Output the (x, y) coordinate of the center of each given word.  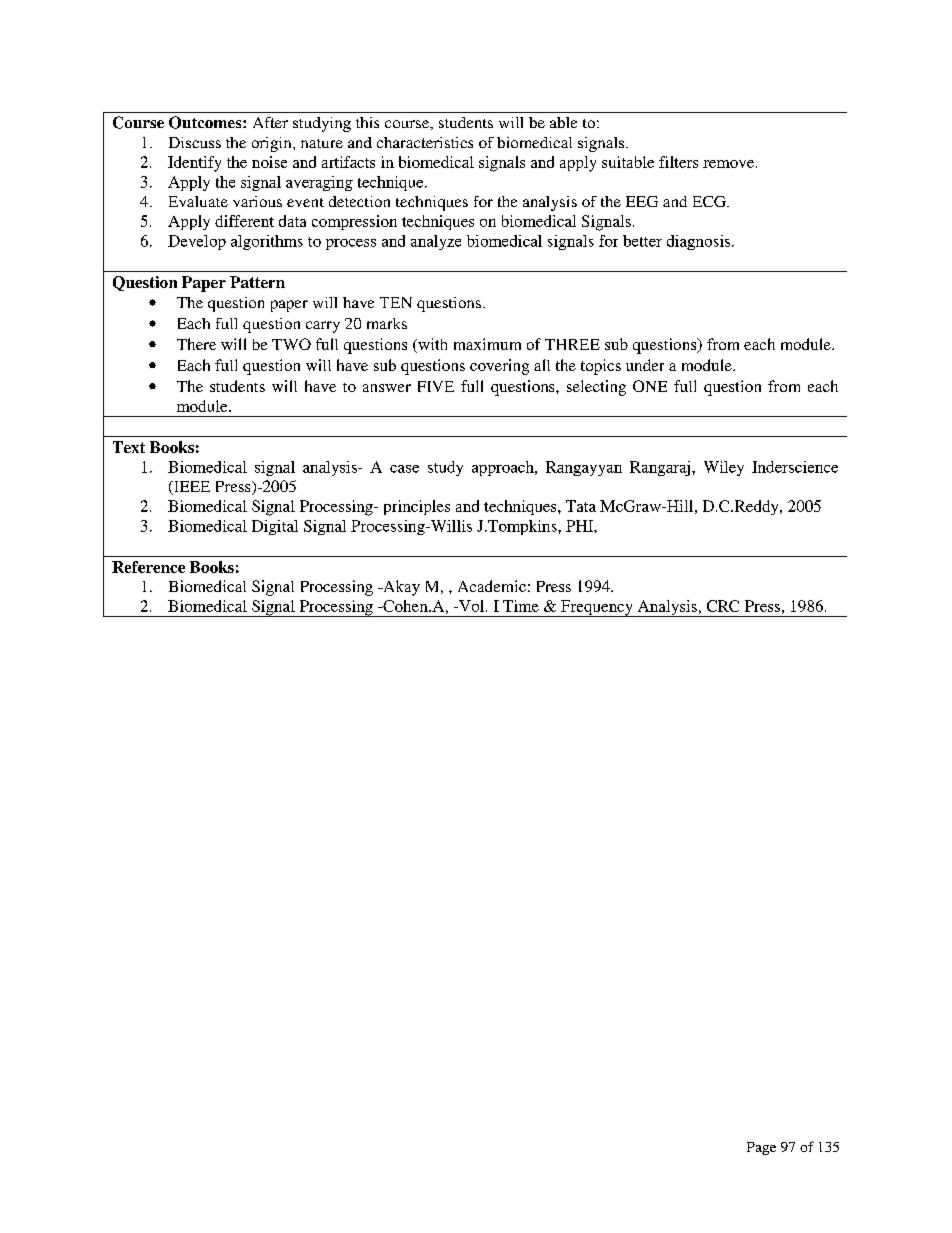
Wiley (724, 468)
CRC (723, 606)
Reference (148, 567)
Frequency (597, 608)
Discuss (195, 142)
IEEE (191, 488)
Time (521, 606)
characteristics (425, 142)
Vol (471, 606)
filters (678, 162)
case (404, 469)
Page (761, 1148)
